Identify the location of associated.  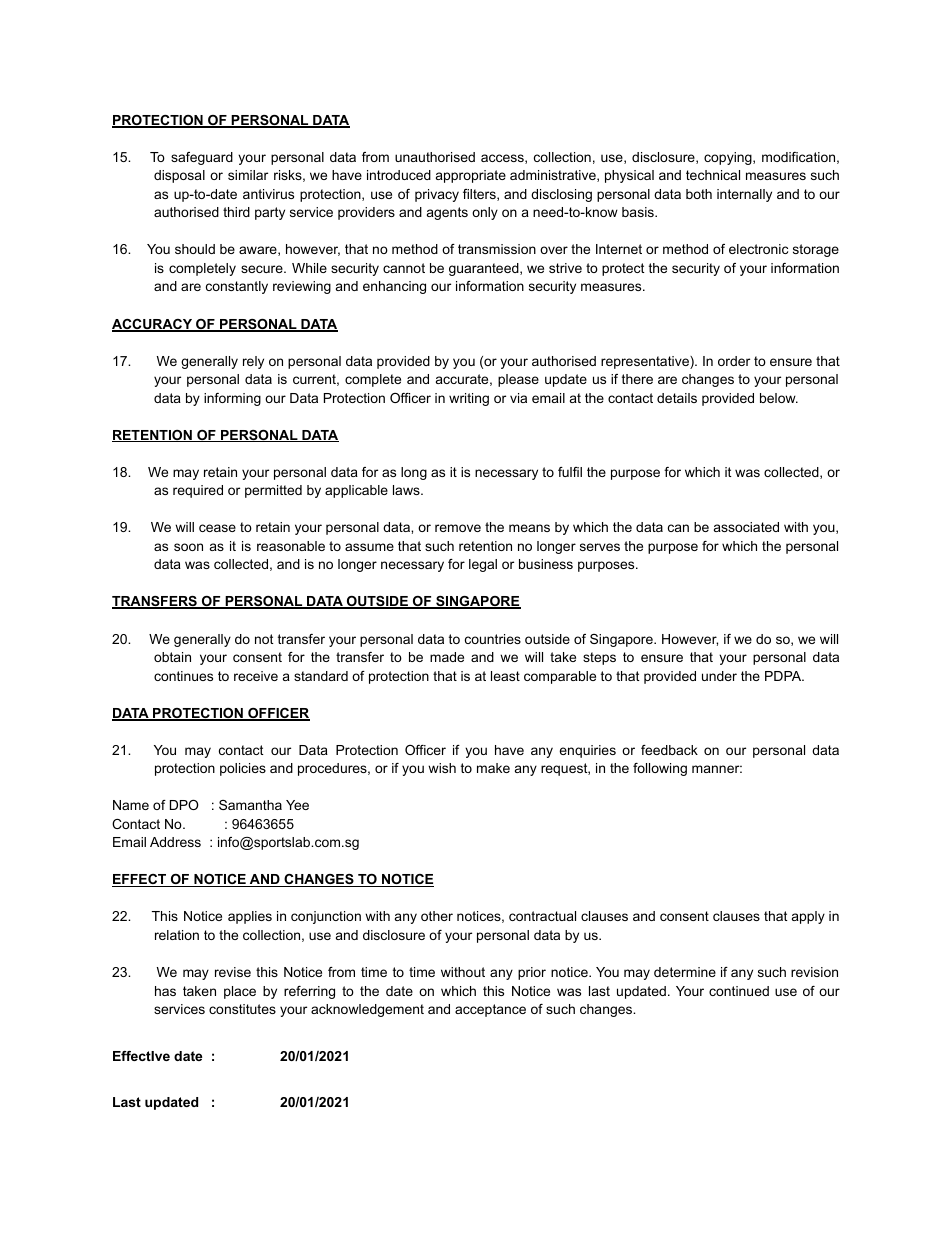
(746, 527).
